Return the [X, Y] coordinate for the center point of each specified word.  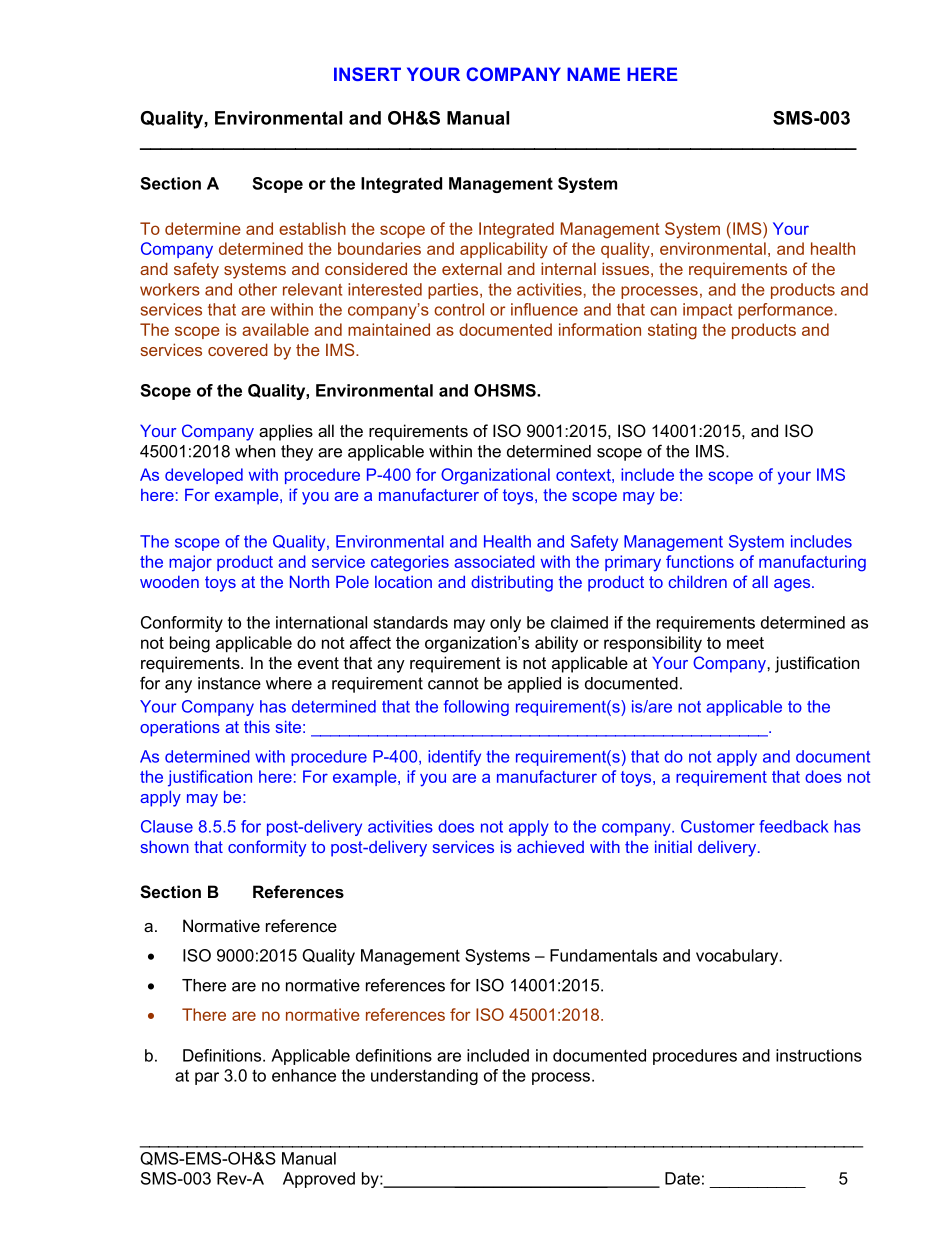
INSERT [367, 74]
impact [707, 311]
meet [745, 643]
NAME [593, 74]
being [190, 644]
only [505, 624]
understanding [424, 1077]
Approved [319, 1180]
